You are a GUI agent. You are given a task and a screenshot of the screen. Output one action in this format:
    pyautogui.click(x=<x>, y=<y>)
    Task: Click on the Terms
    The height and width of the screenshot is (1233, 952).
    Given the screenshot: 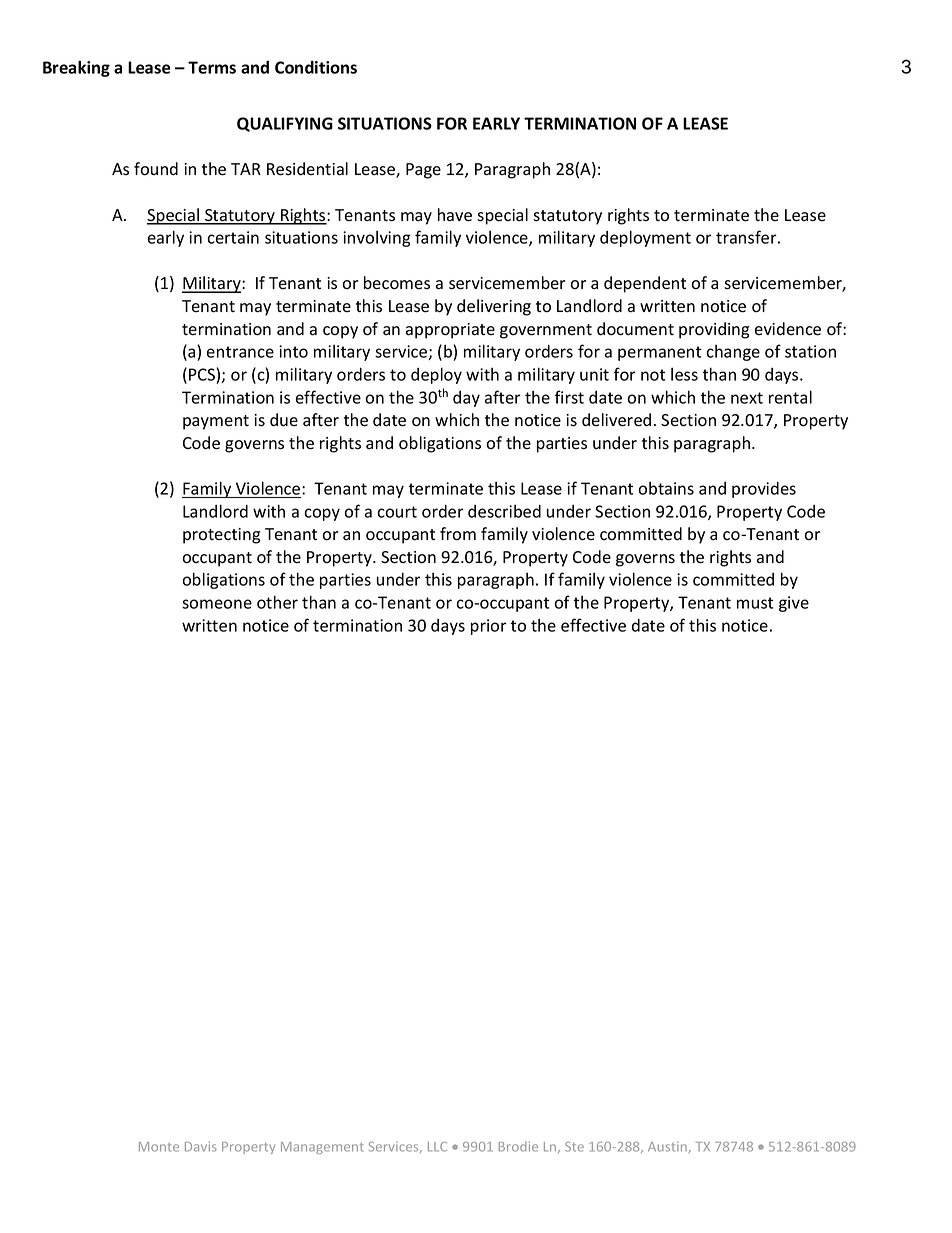 What is the action you would take?
    pyautogui.click(x=212, y=67)
